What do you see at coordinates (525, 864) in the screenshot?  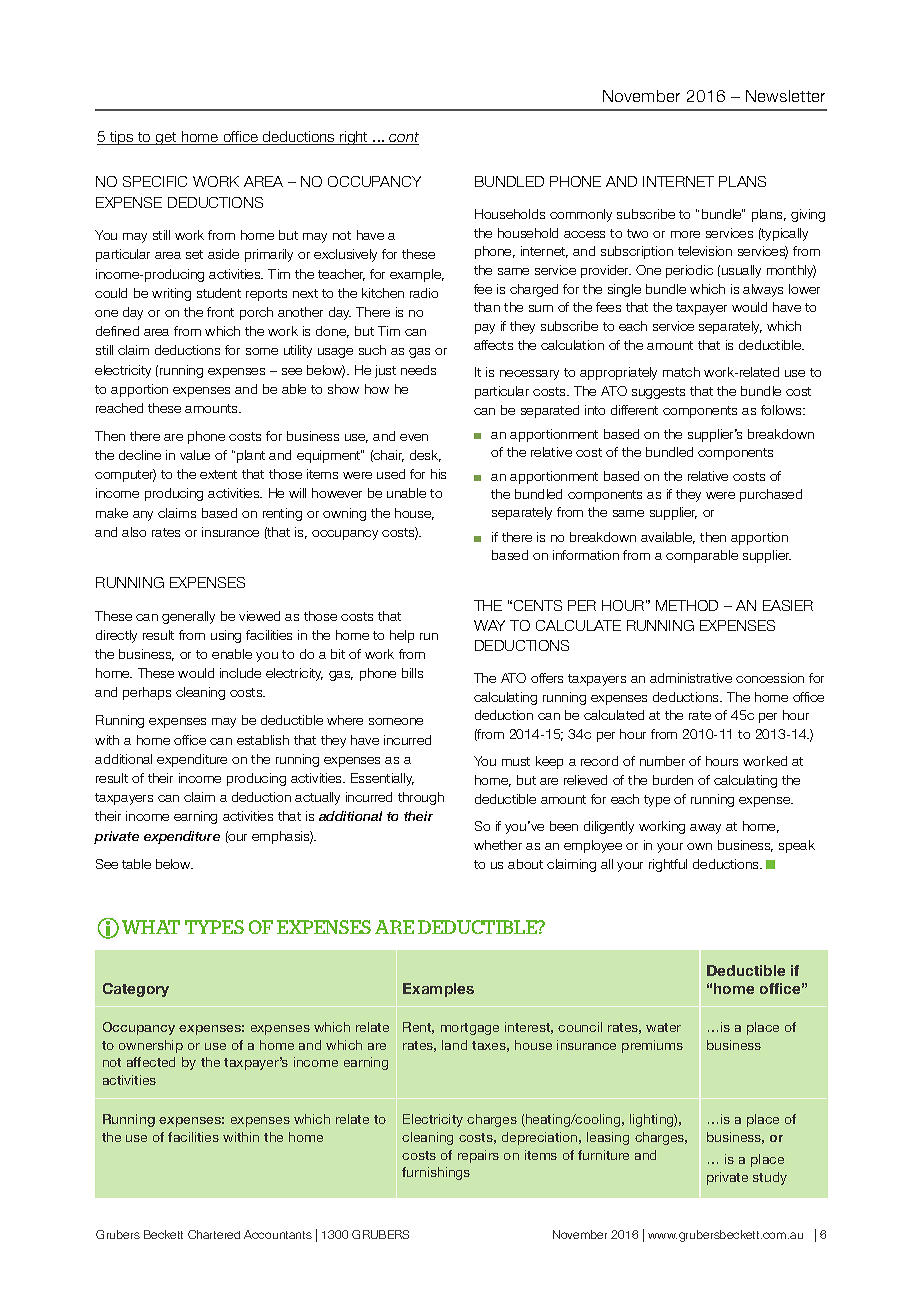 I see `about` at bounding box center [525, 864].
